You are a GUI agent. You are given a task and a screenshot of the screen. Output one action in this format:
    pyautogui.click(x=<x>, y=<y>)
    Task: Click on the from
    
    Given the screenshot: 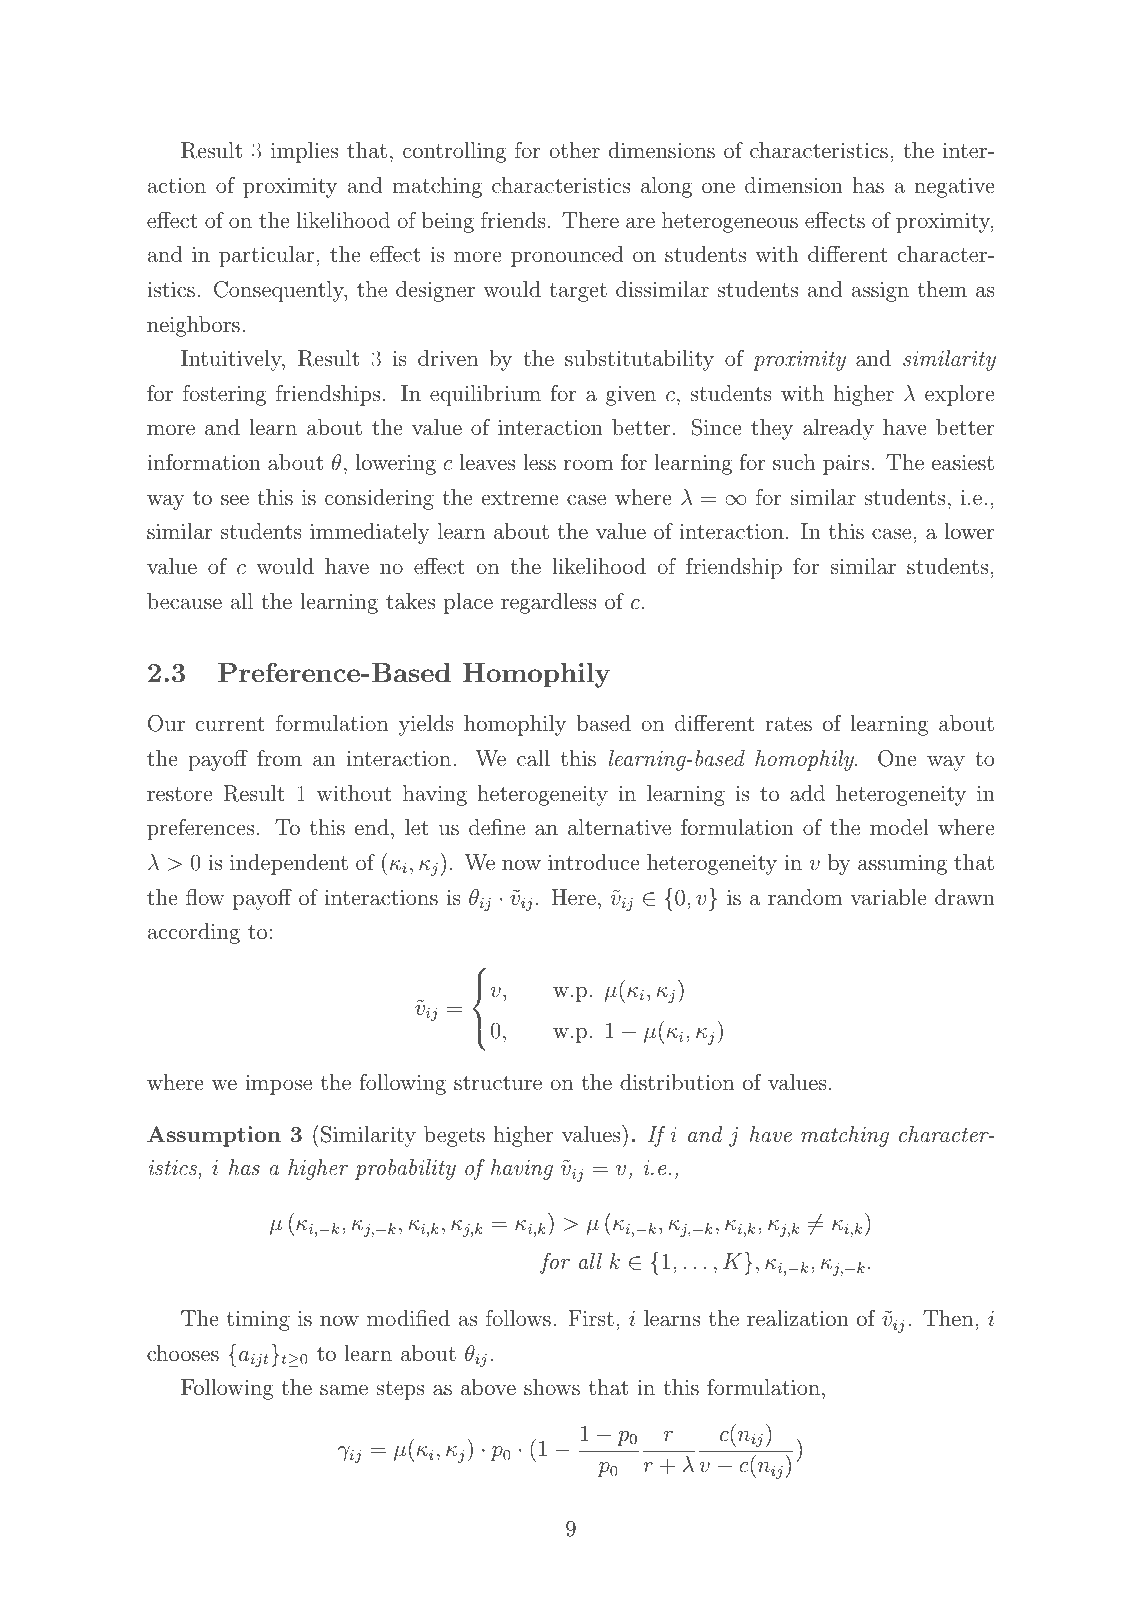 What is the action you would take?
    pyautogui.click(x=279, y=758)
